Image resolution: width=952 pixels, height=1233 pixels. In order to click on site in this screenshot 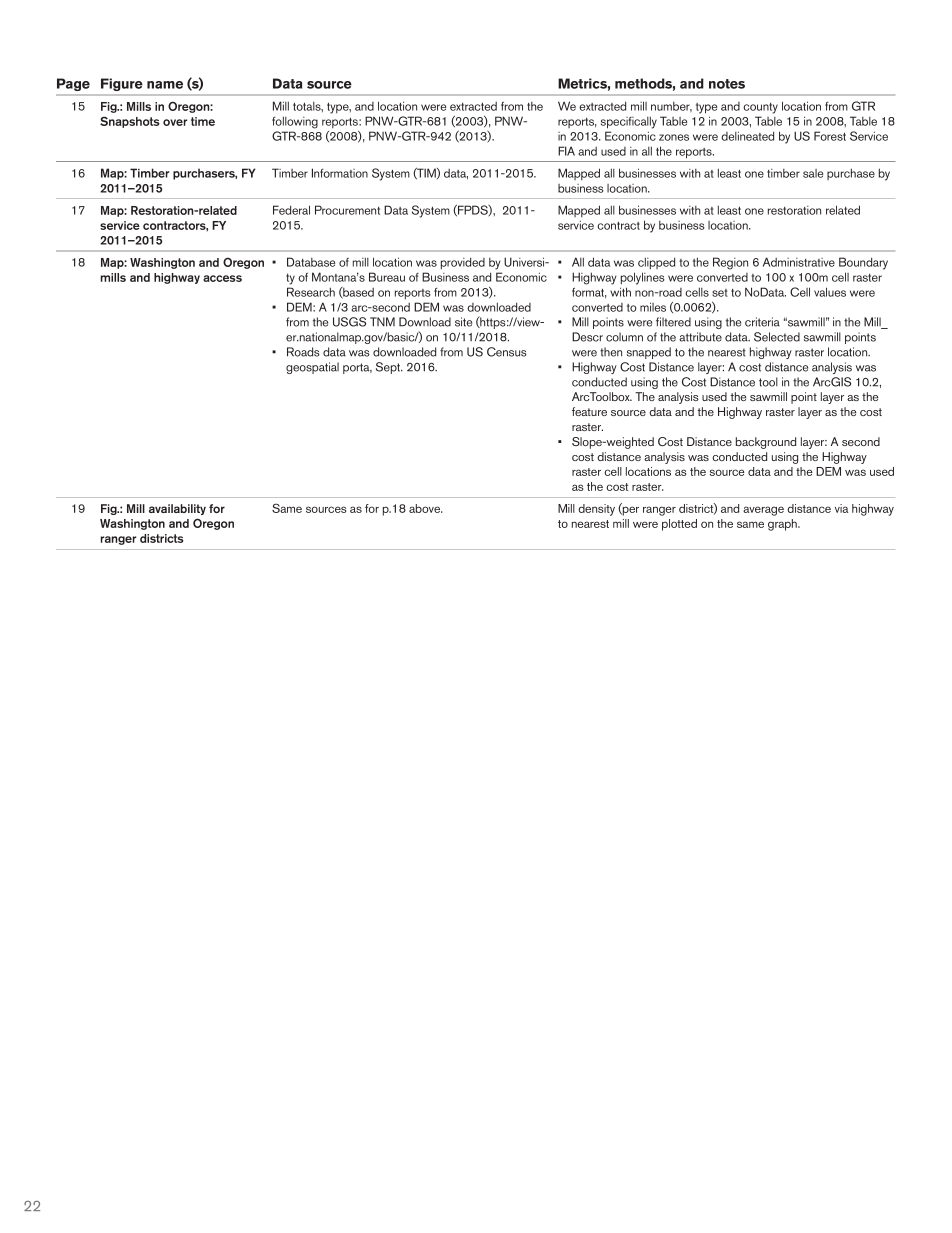, I will do `click(463, 322)`.
